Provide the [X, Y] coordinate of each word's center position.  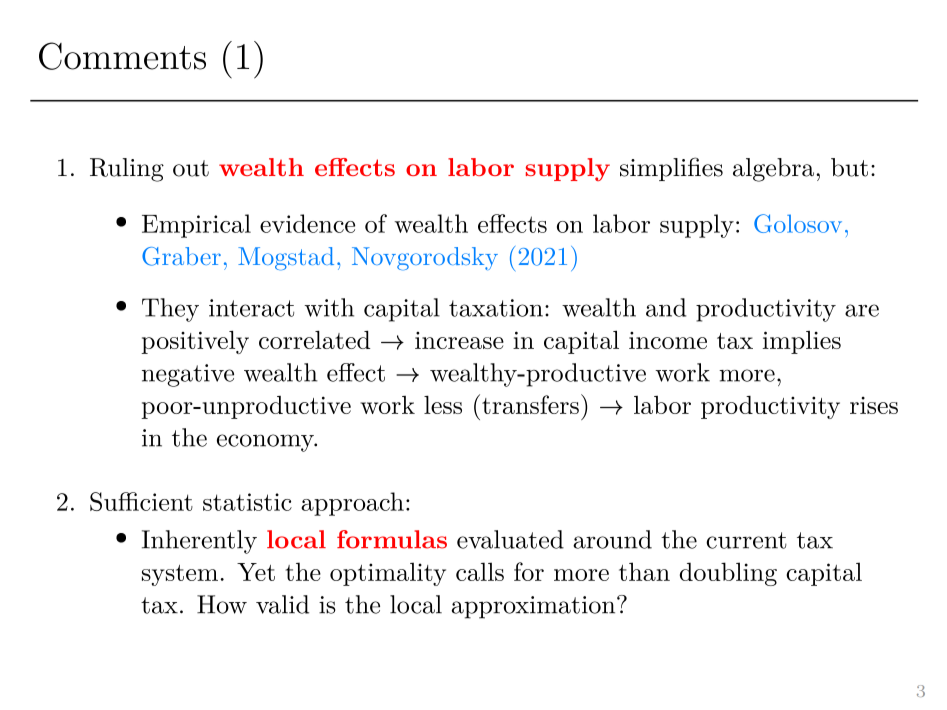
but [849, 167]
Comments [122, 56]
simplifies [671, 169]
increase [459, 340]
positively [195, 342]
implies [802, 342]
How [222, 604]
